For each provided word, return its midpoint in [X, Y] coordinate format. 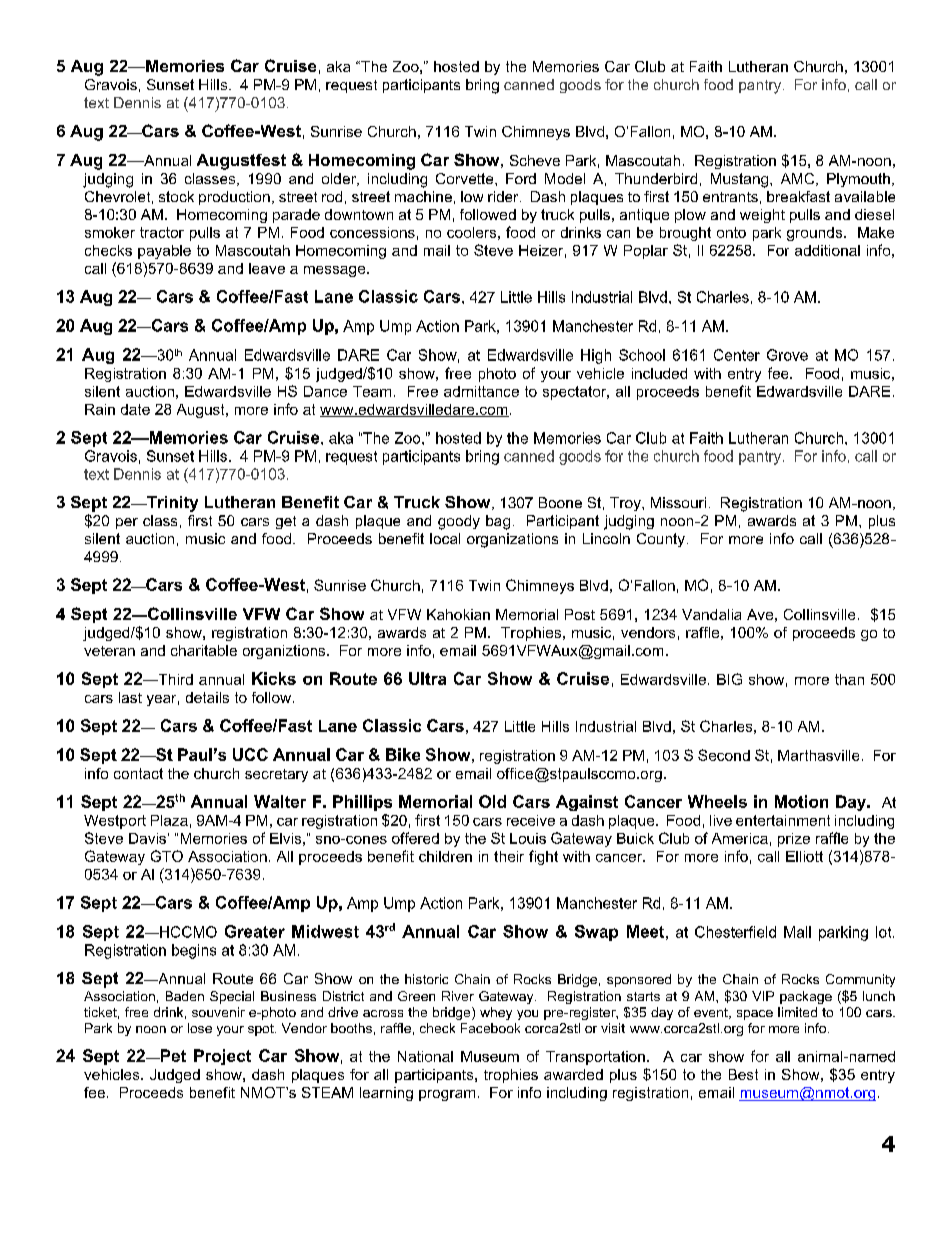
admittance [481, 391]
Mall [797, 932]
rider [504, 196]
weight [762, 216]
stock [176, 196]
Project [222, 1057]
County [661, 540]
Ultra [427, 678]
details [207, 697]
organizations [512, 540]
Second [724, 755]
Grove [787, 355]
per [127, 523]
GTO [167, 856]
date [135, 409]
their [509, 856]
